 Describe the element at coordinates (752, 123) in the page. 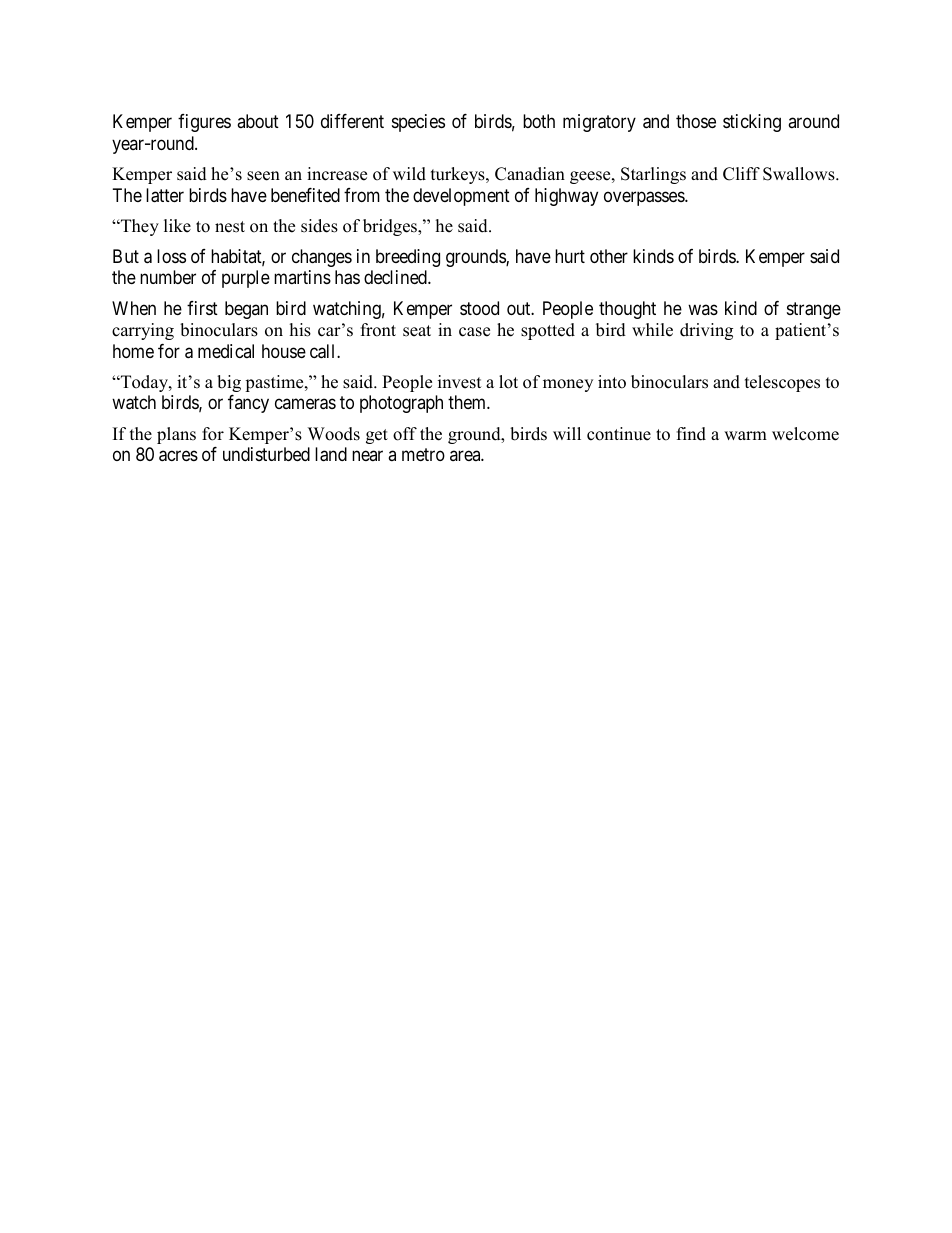

I see `sticking` at that location.
